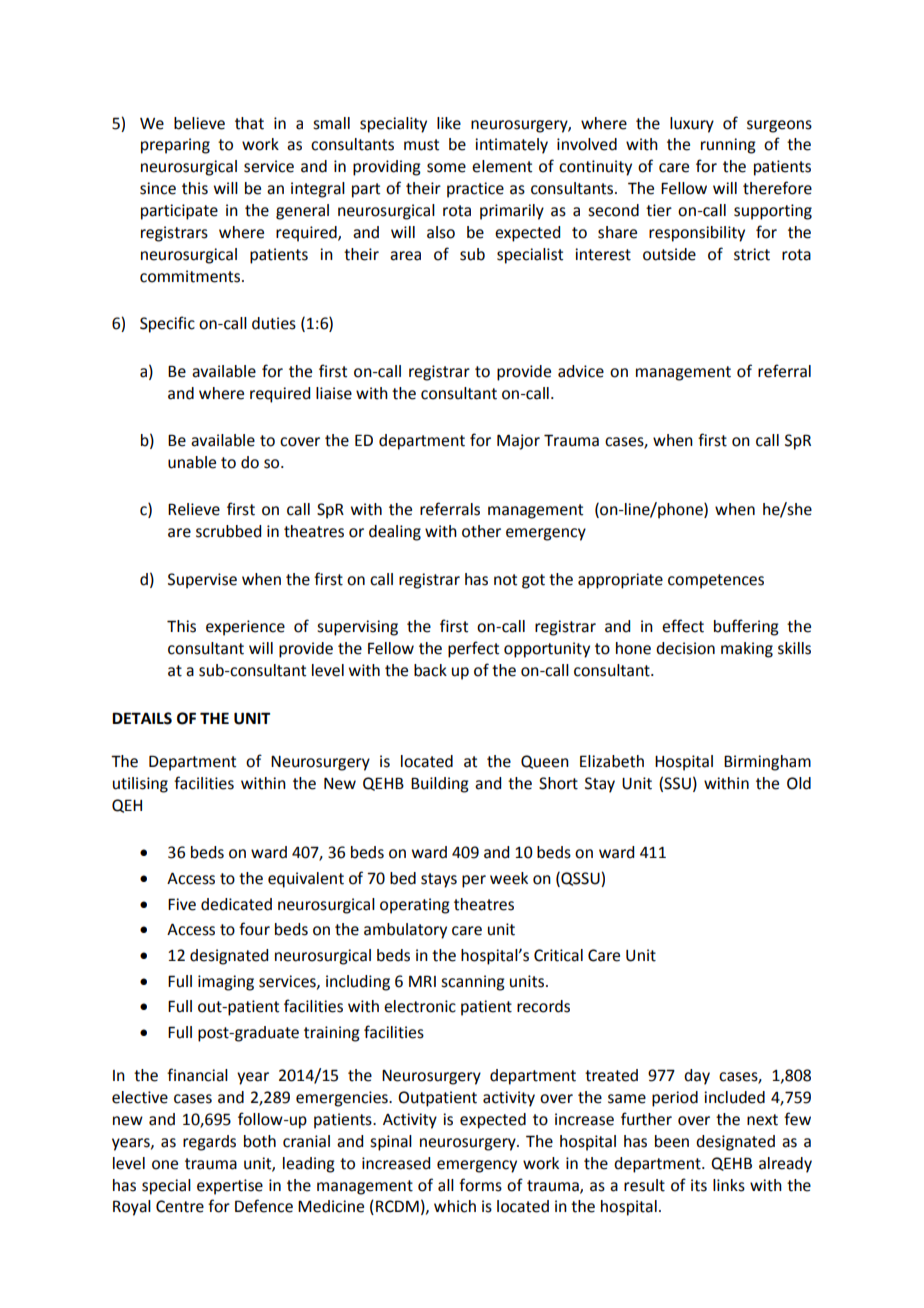 Image resolution: width=924 pixels, height=1308 pixels. Describe the element at coordinates (194, 509) in the document. I see `Relieve` at that location.
